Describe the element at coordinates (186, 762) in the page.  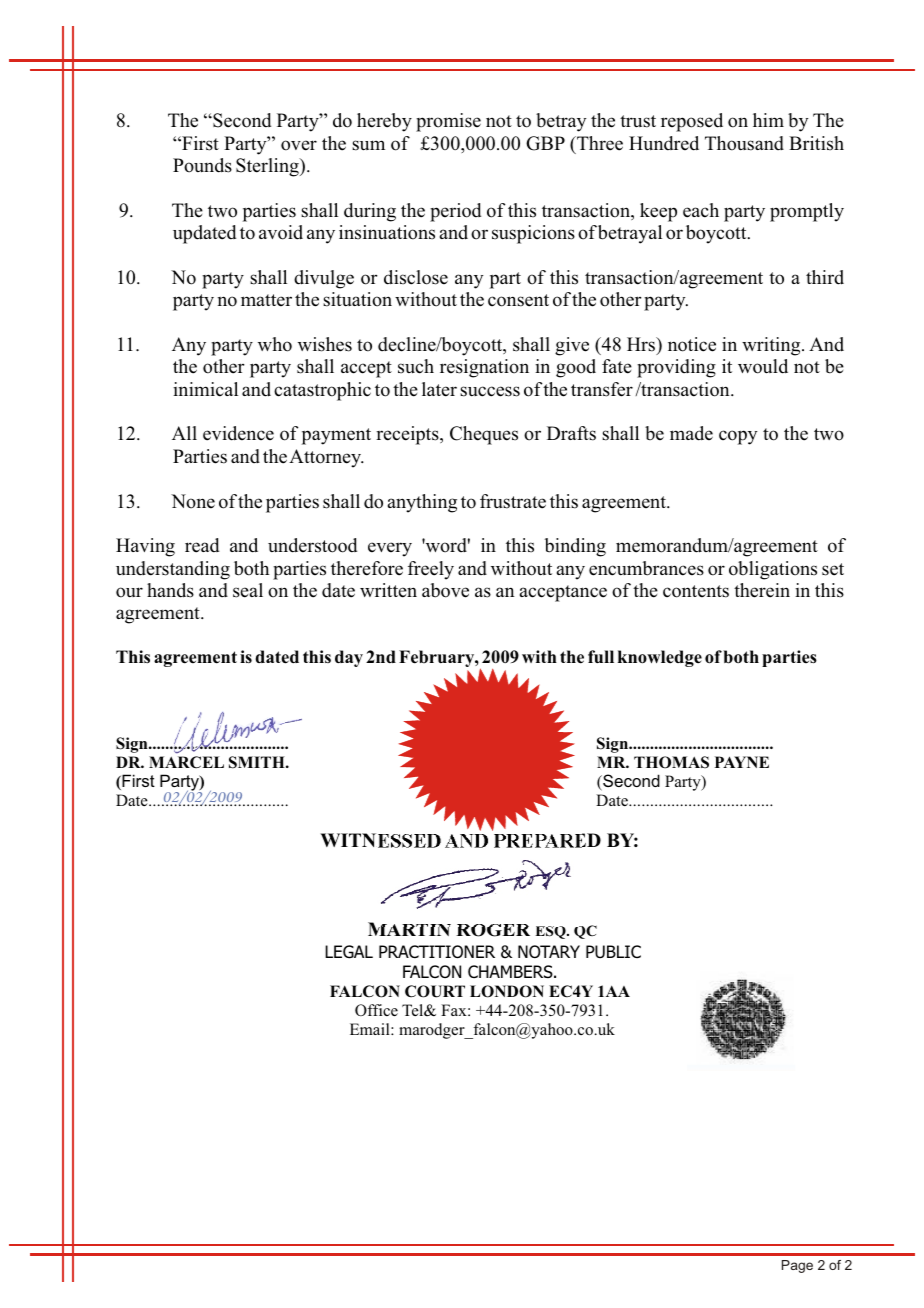
I see `MARCEL` at that location.
